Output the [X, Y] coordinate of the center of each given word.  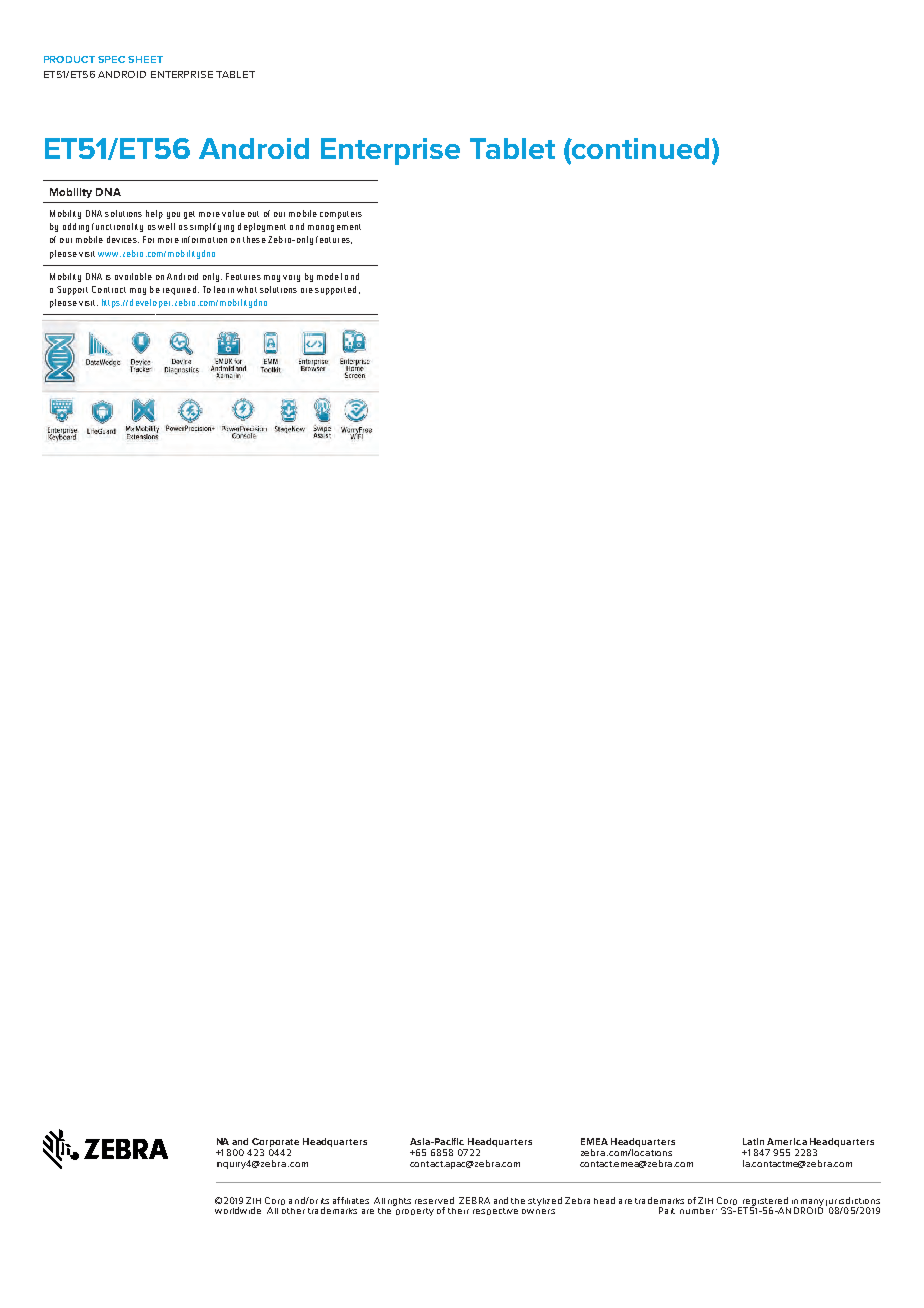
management [334, 228]
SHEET [145, 59]
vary [291, 278]
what [247, 289]
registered [764, 1202]
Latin [753, 1141]
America [787, 1141]
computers [341, 215]
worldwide [238, 1210]
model [329, 276]
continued [639, 150]
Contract [109, 289]
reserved [434, 1200]
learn [224, 289]
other [293, 1211]
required [179, 290]
